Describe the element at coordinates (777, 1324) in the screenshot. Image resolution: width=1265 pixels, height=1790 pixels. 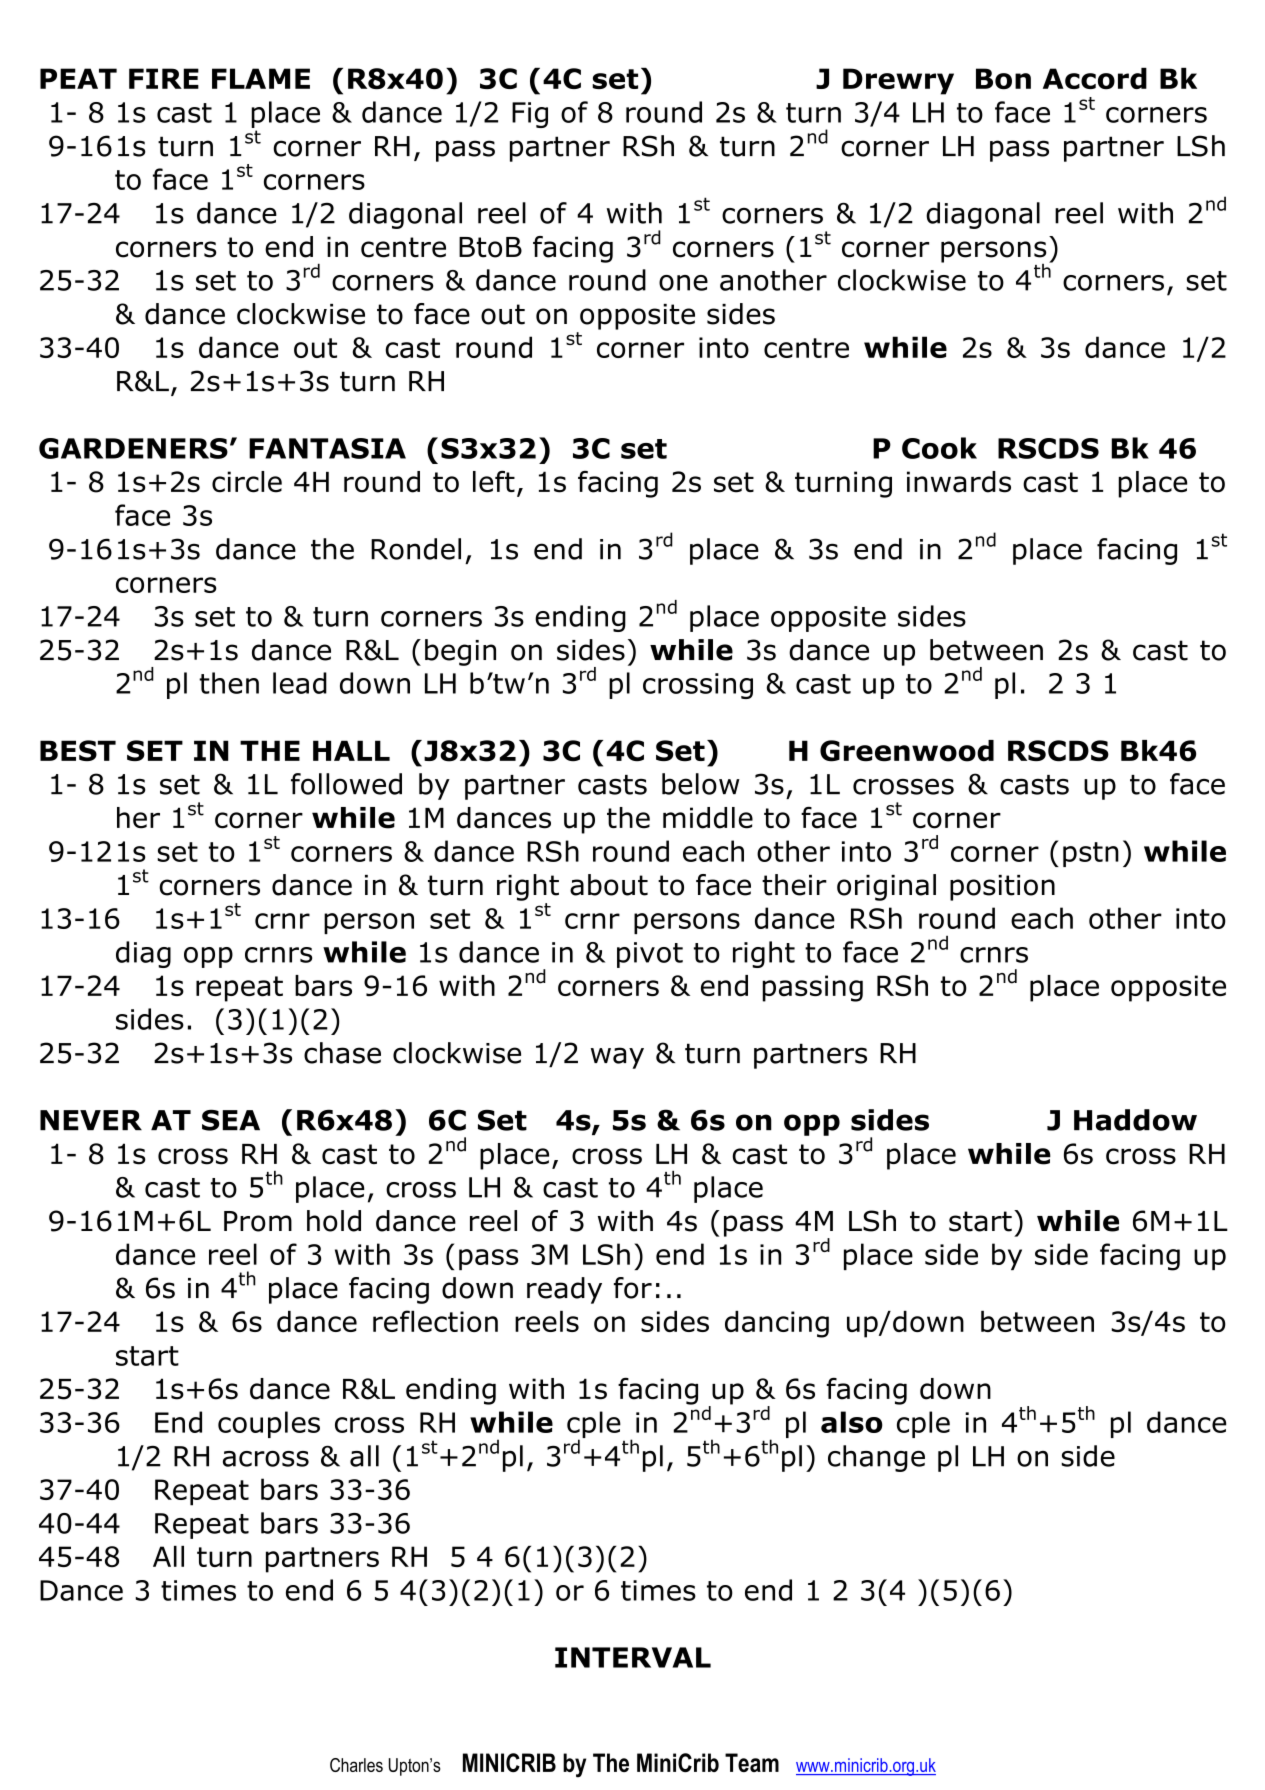
I see `dancing` at that location.
